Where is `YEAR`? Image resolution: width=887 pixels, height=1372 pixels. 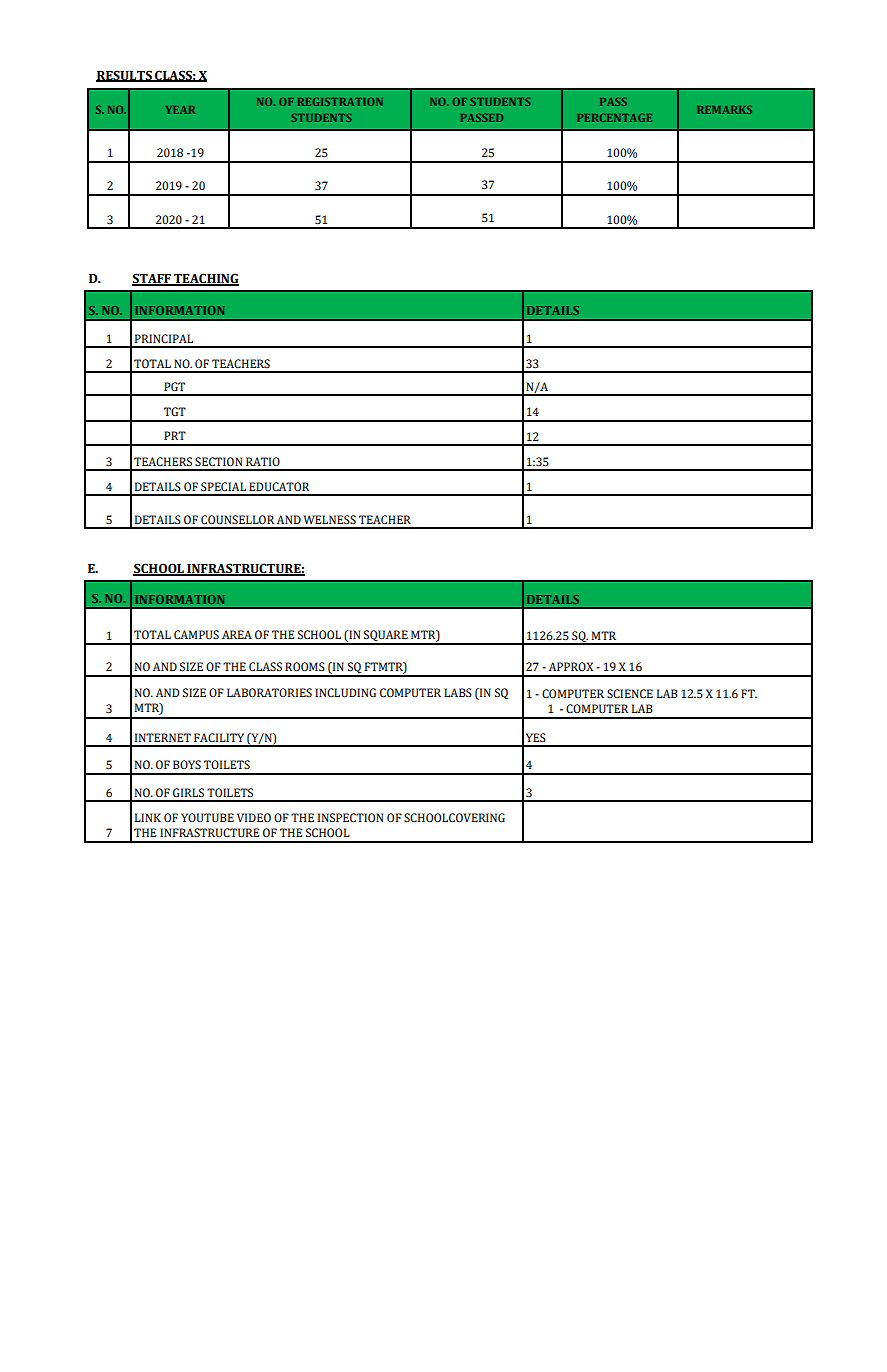
YEAR is located at coordinates (180, 110).
